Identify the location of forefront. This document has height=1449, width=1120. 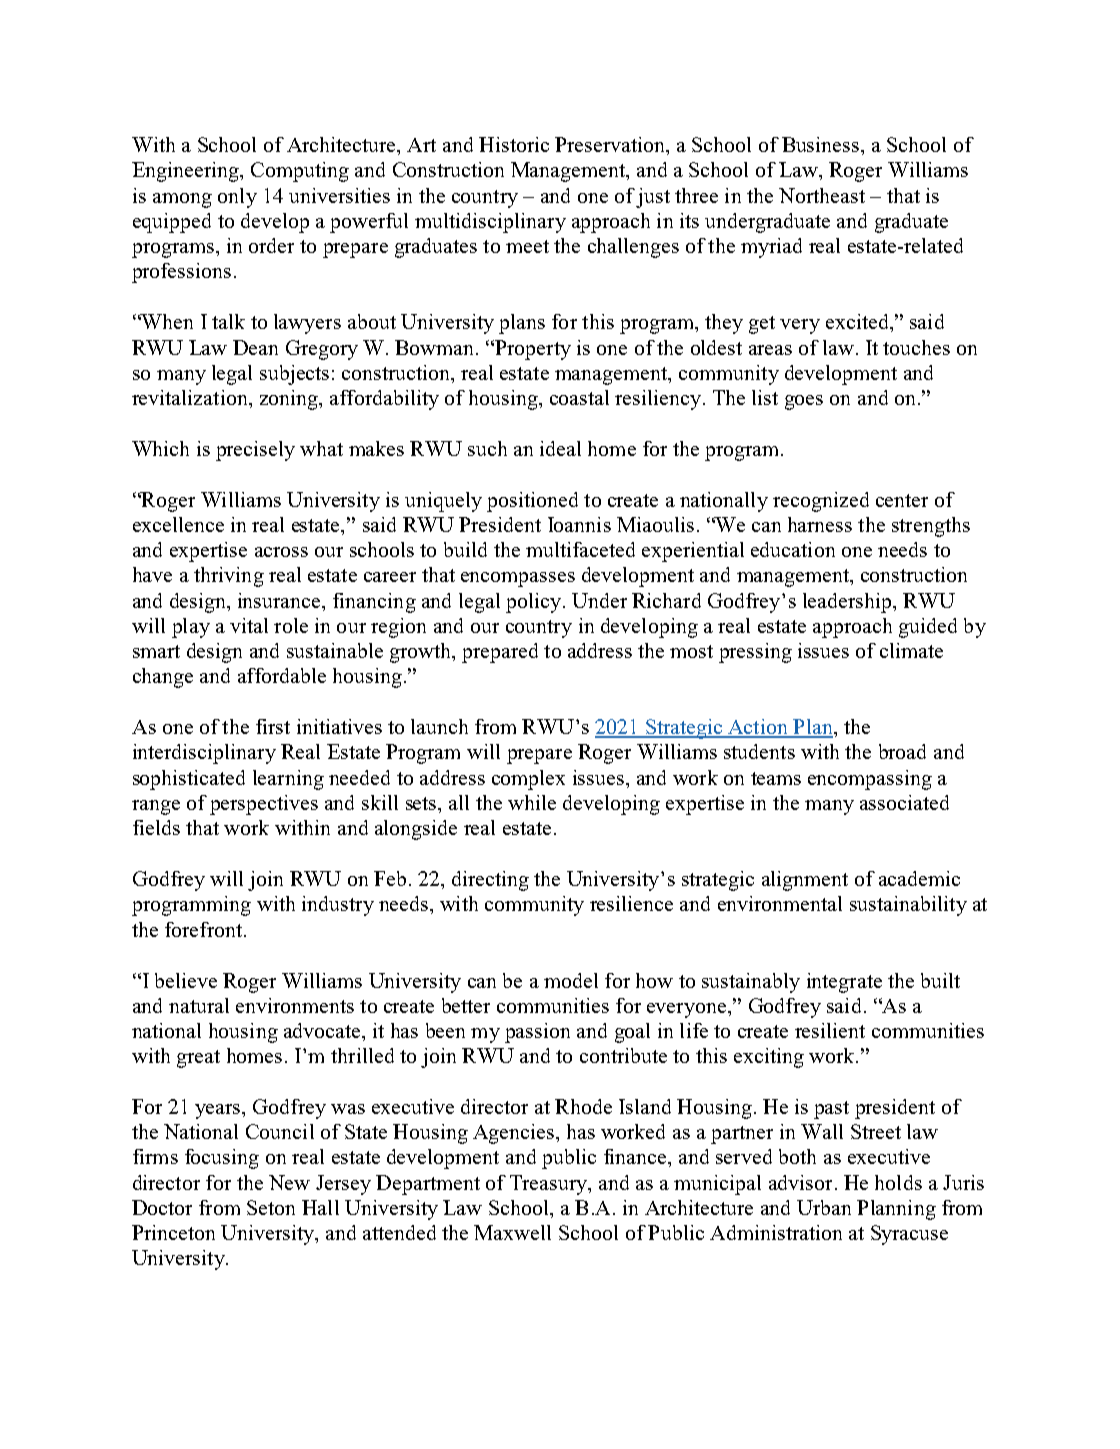
(203, 929).
